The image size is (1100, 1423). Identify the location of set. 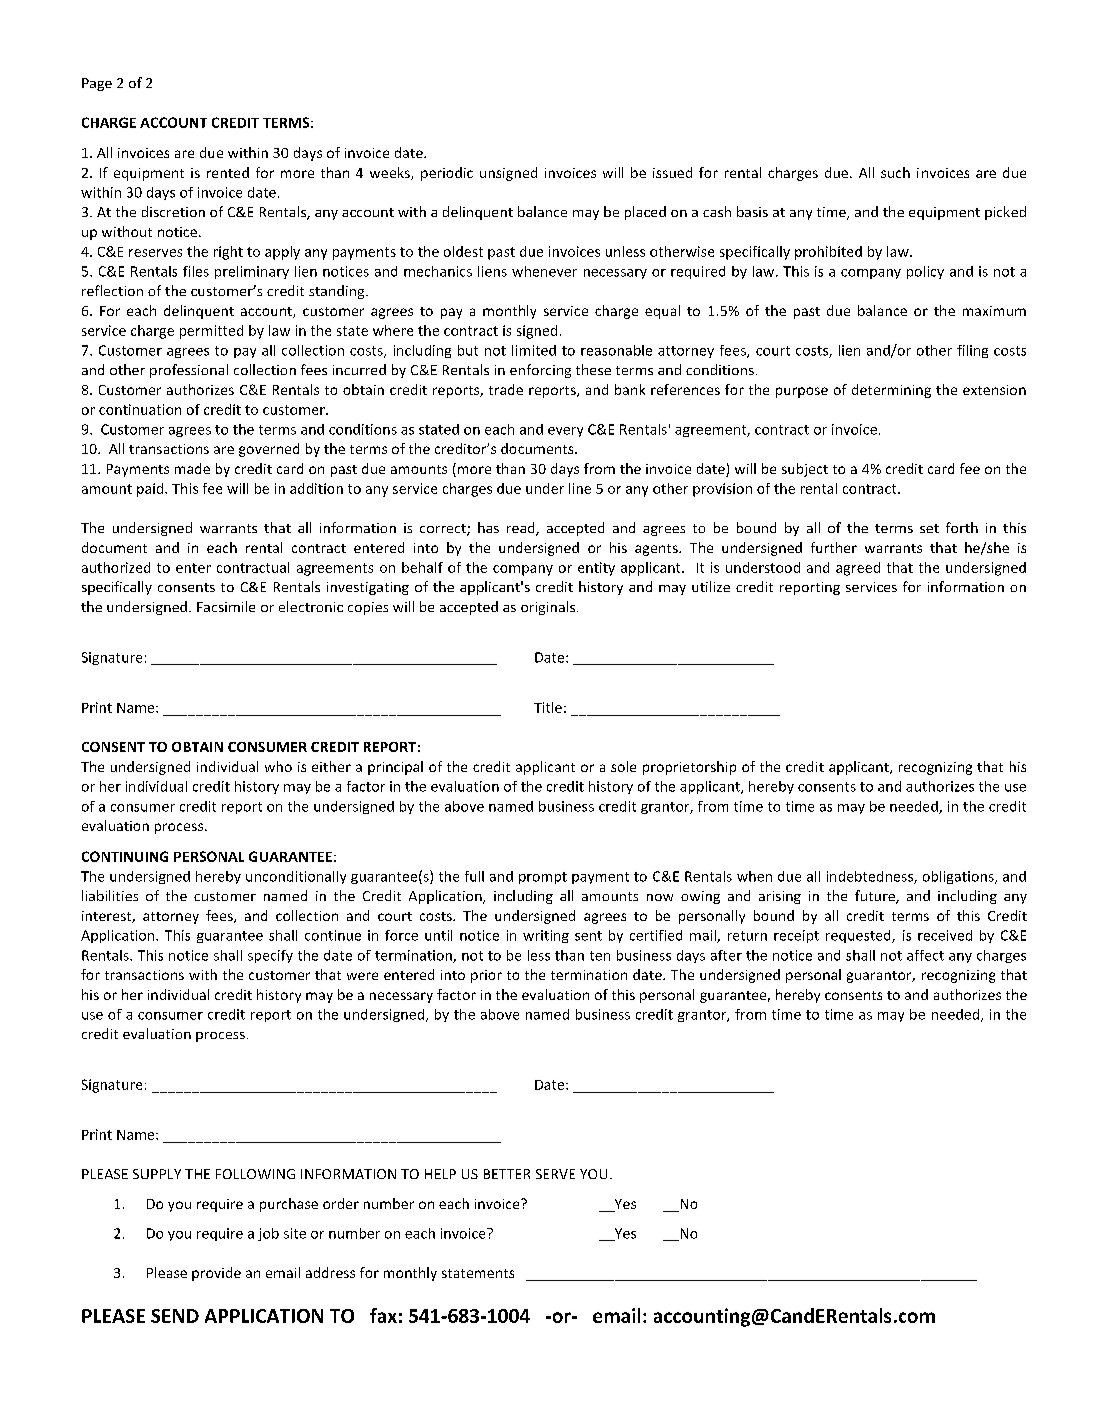
(929, 528).
